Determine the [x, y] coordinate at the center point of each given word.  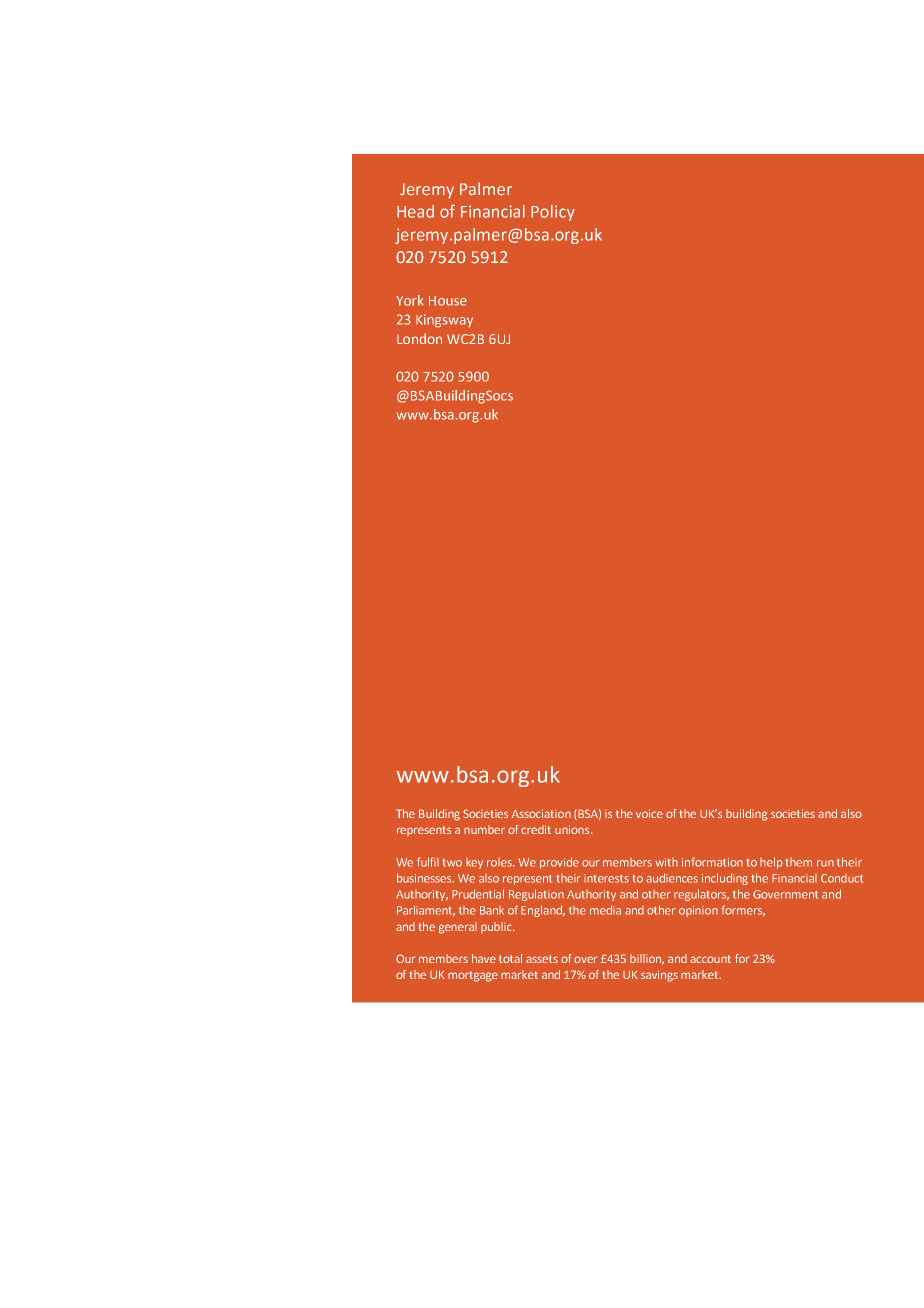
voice [649, 813]
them [798, 862]
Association [541, 813]
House [448, 301]
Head [415, 211]
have [484, 958]
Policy [553, 213]
